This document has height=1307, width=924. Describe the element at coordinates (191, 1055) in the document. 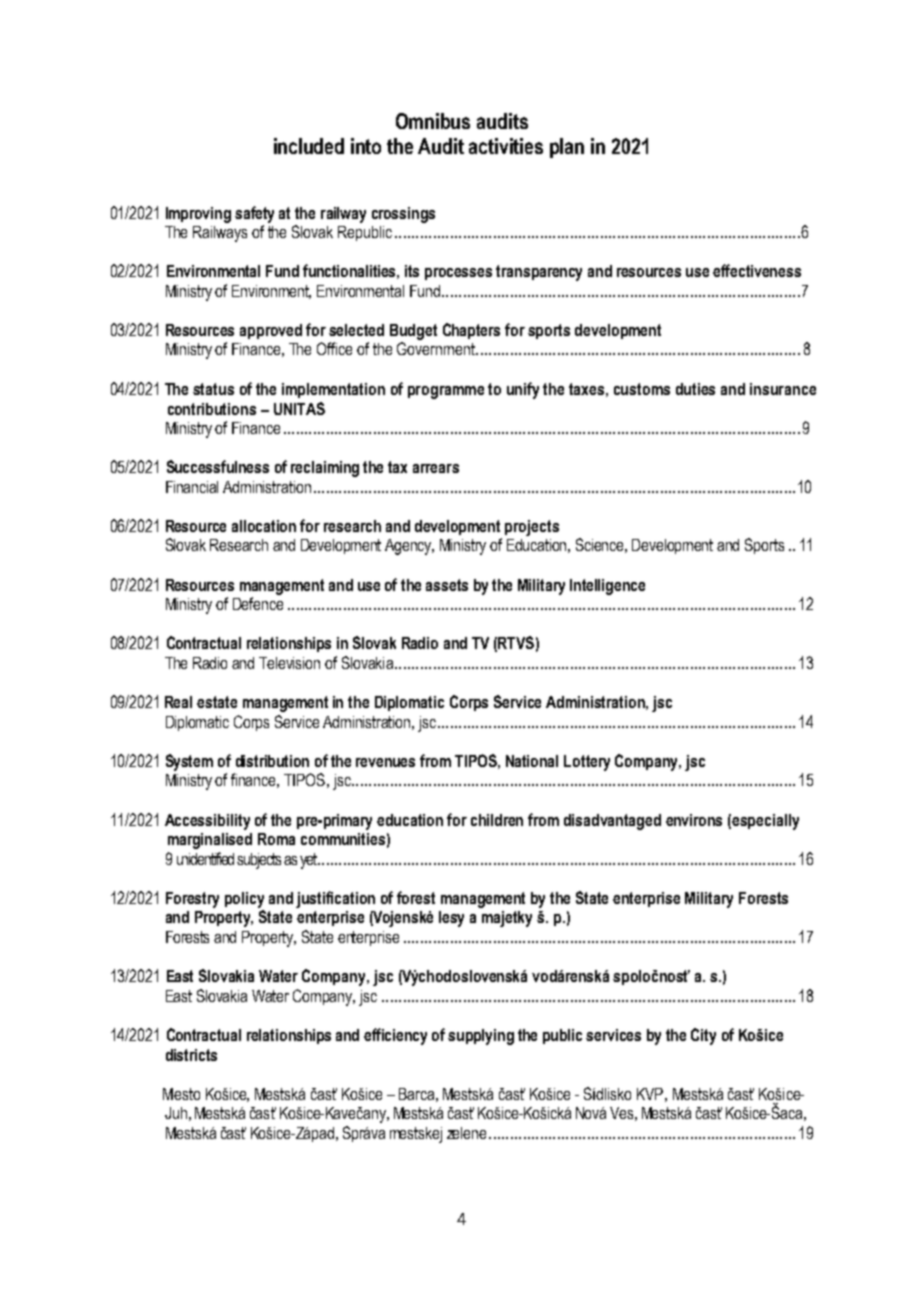

I see `districts` at that location.
